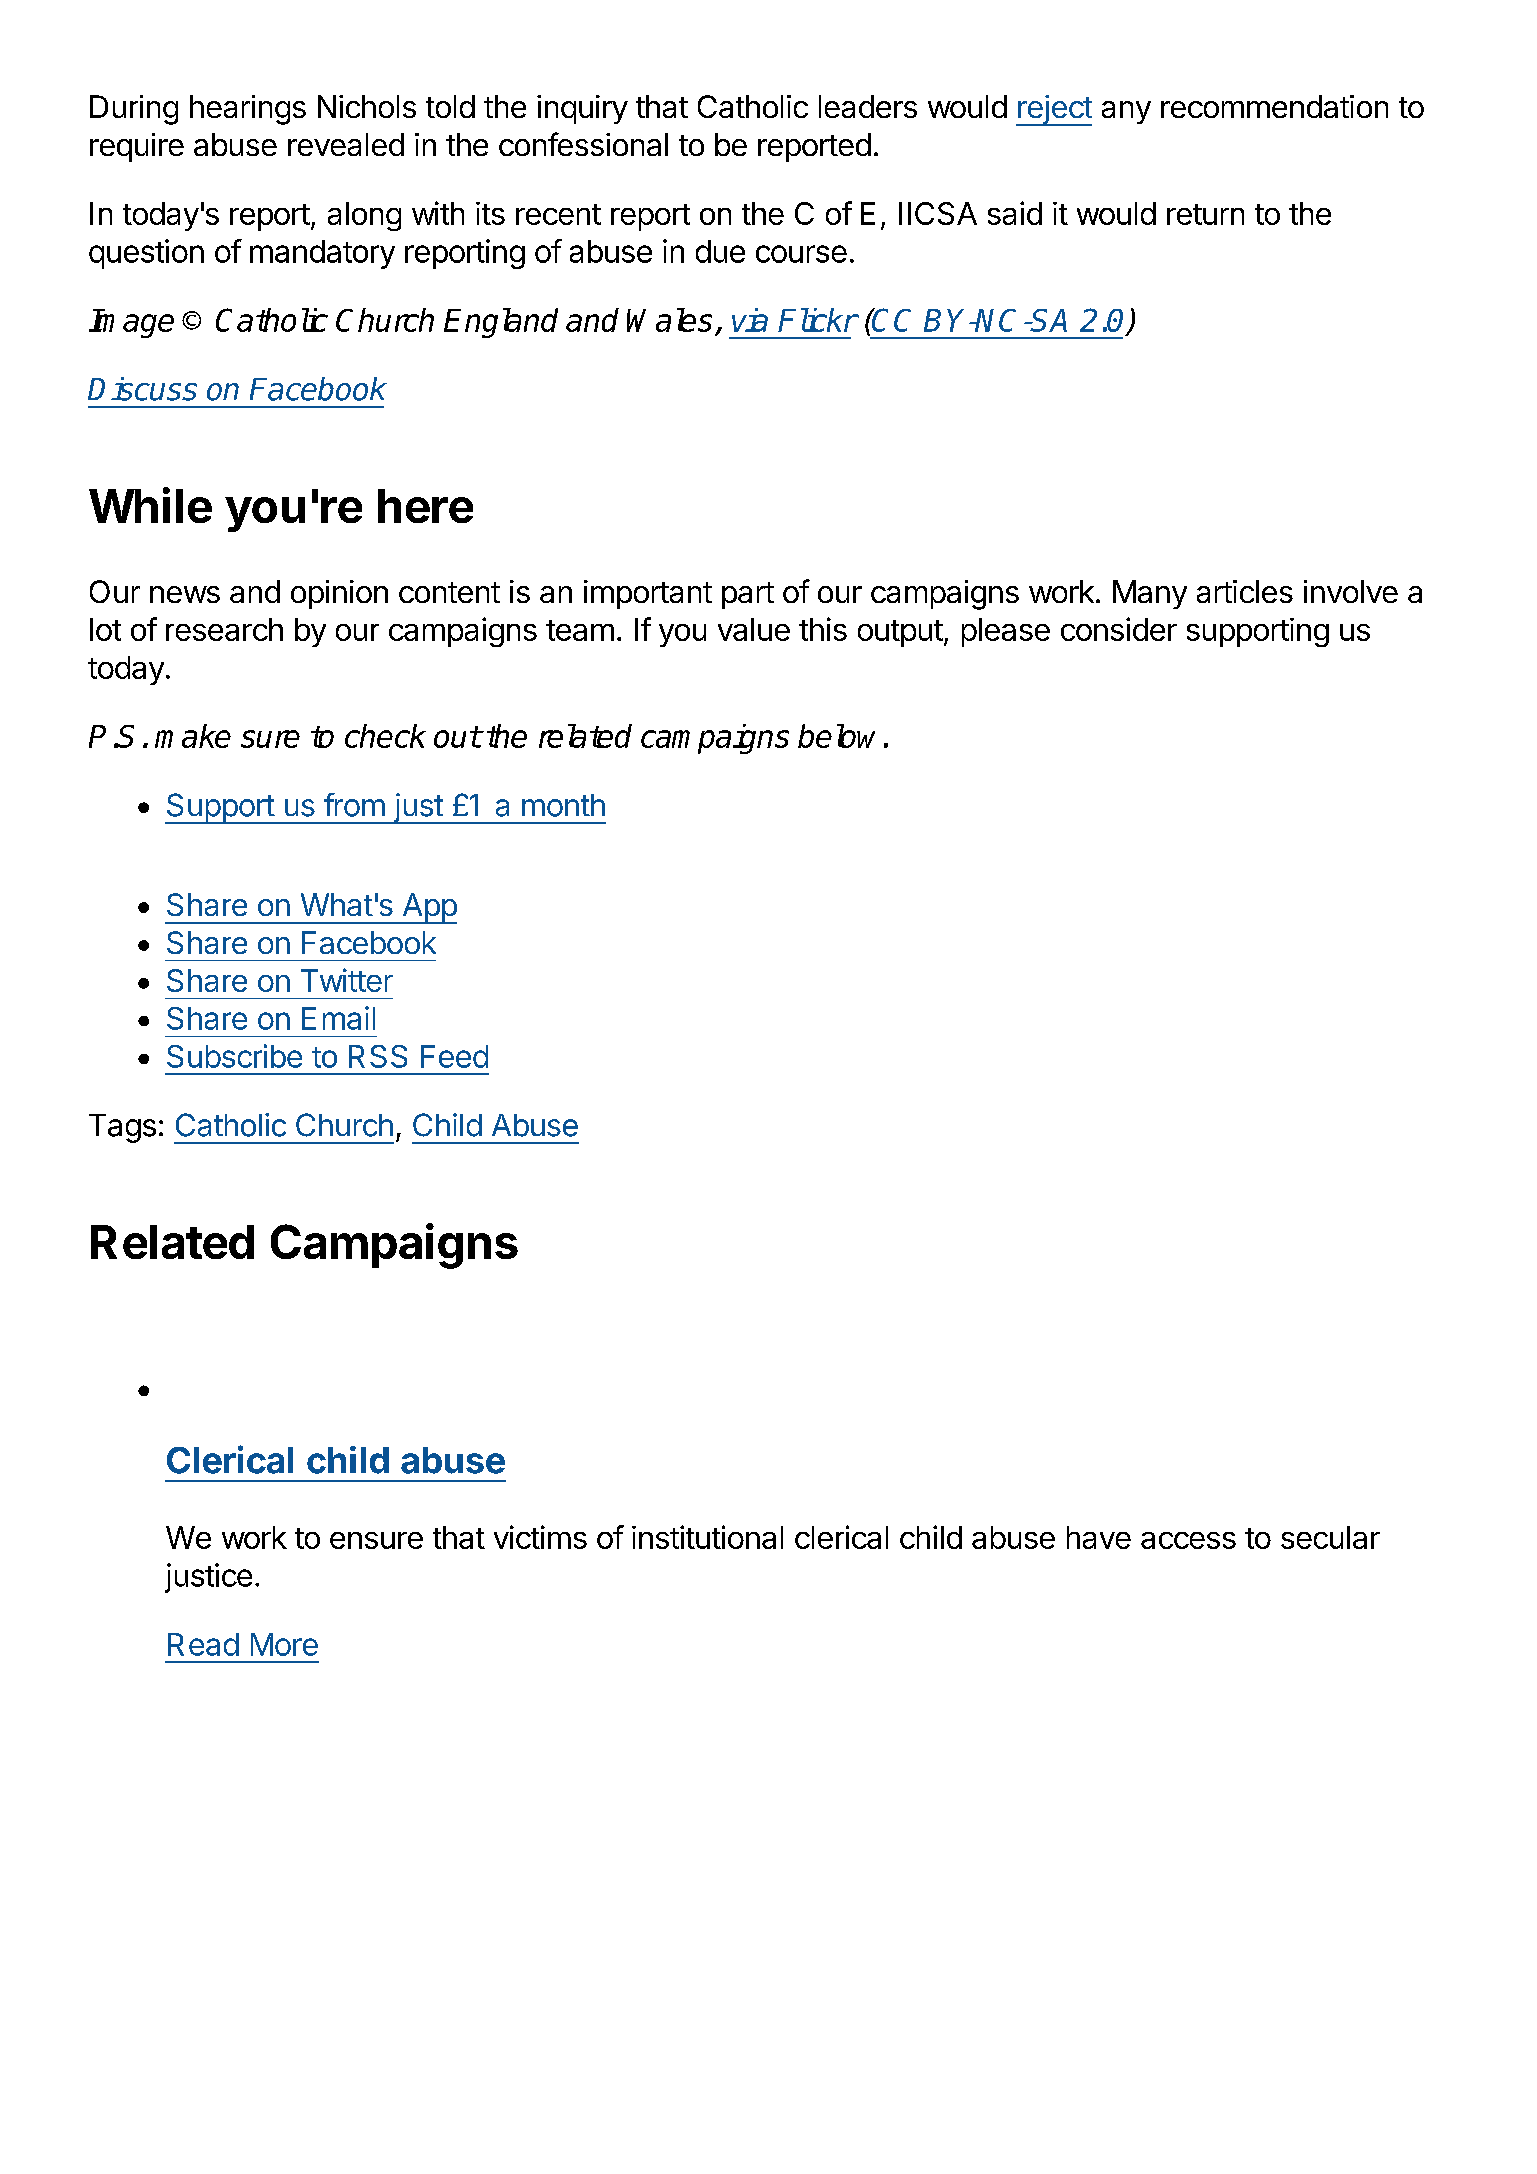  Describe the element at coordinates (1205, 214) in the screenshot. I see `return` at that location.
